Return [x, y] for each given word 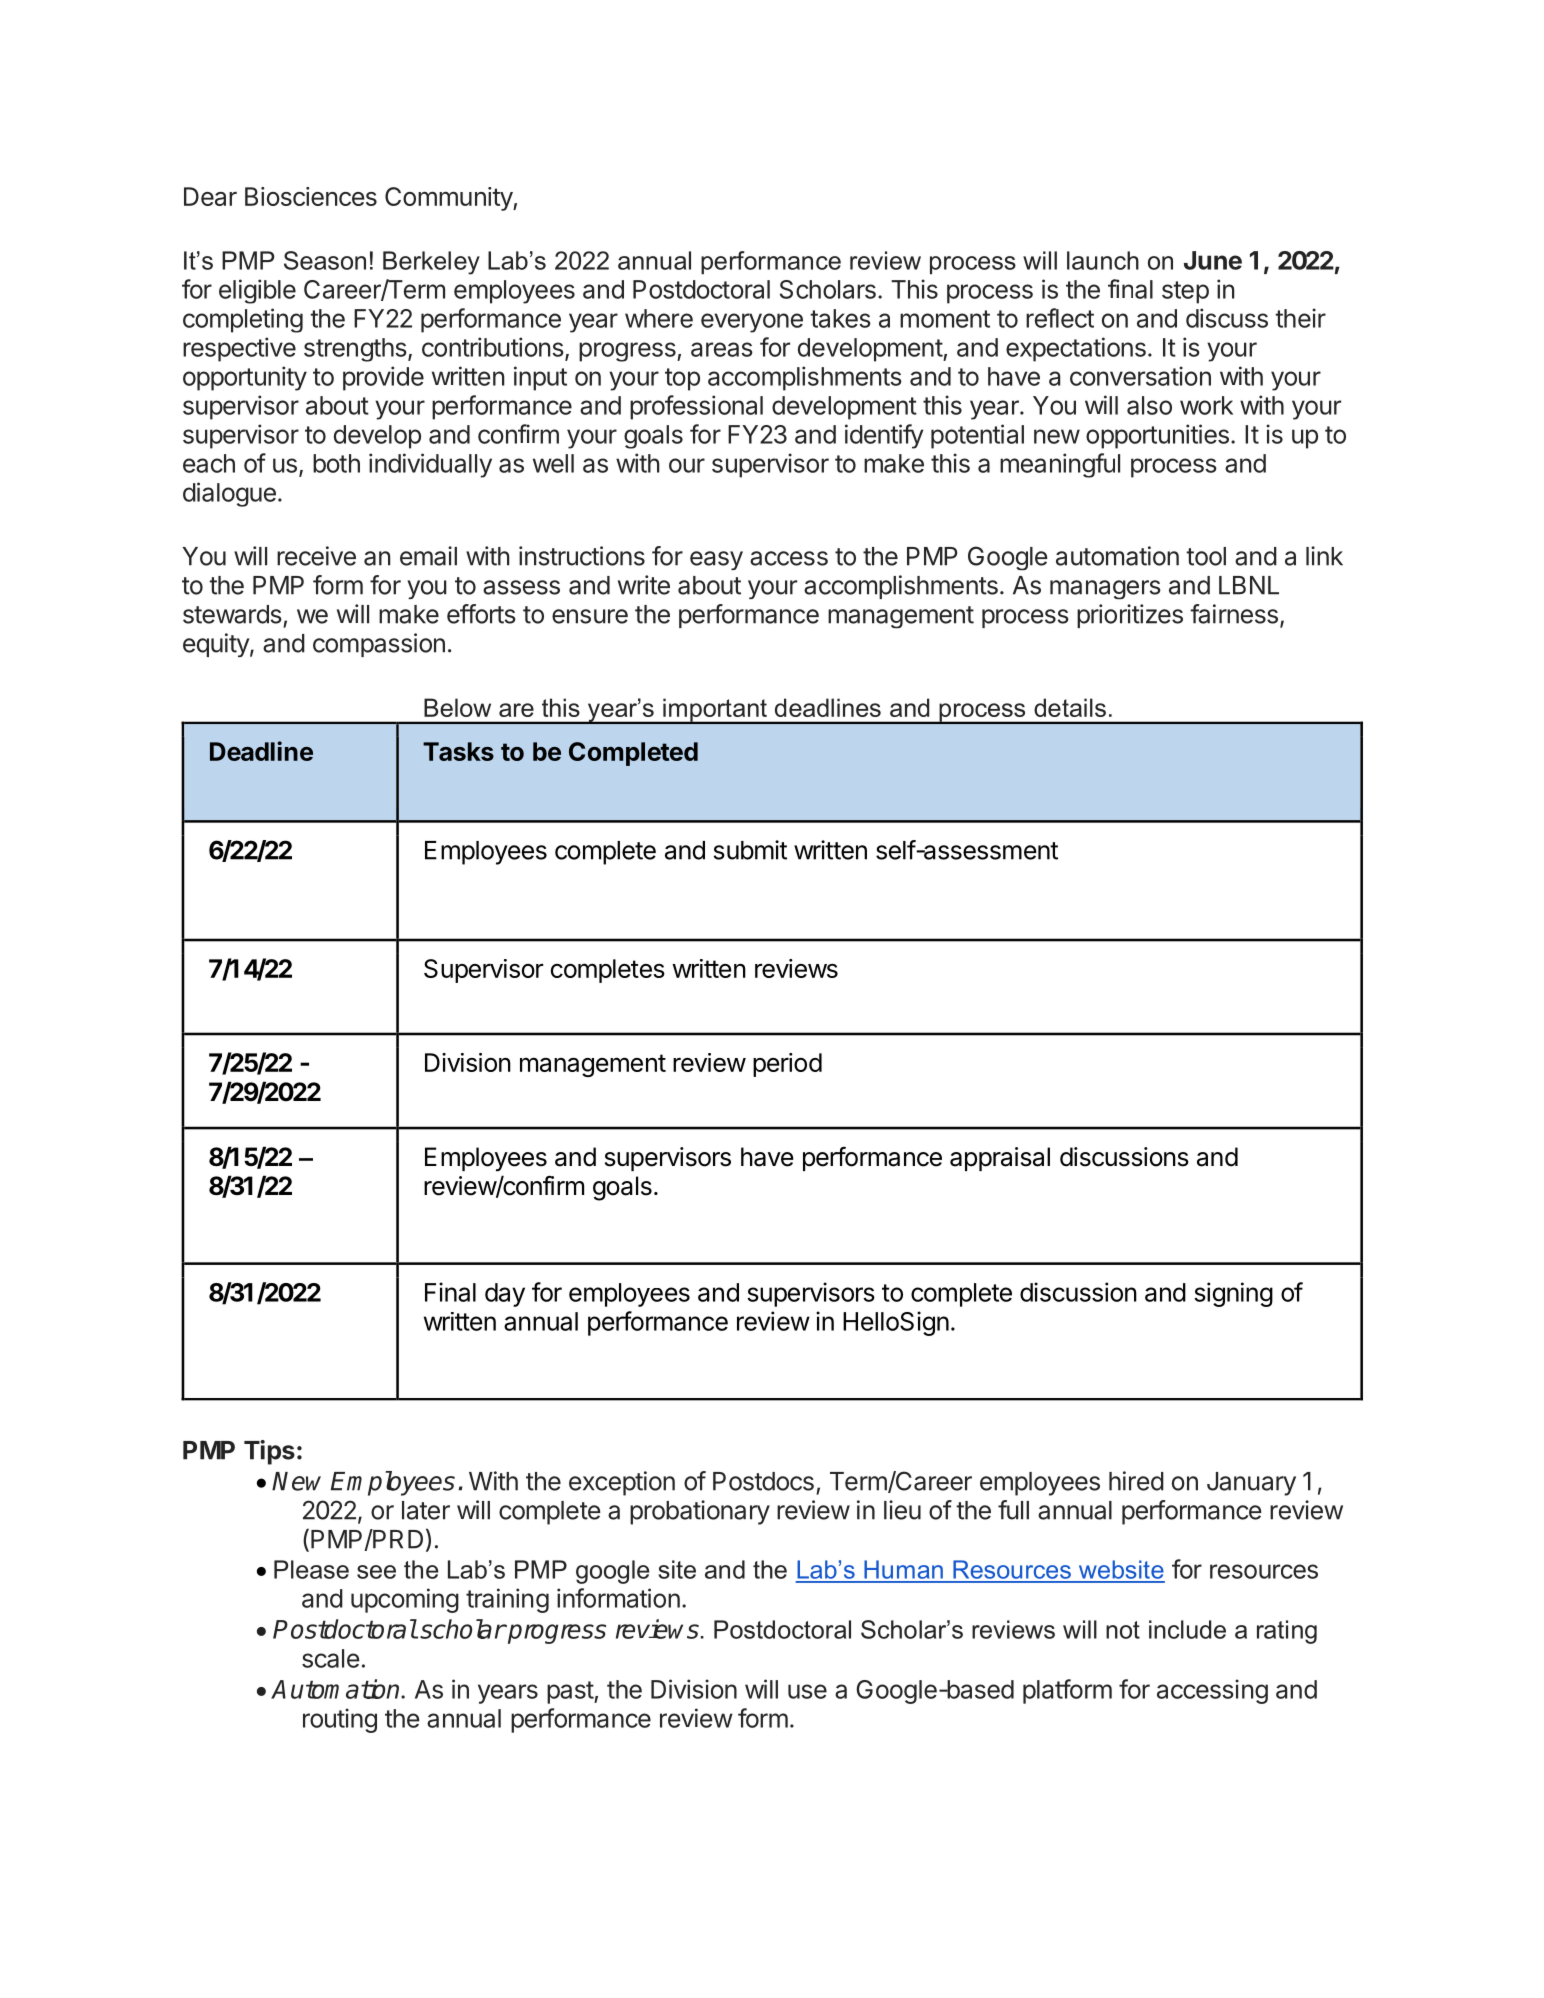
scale [331, 1658]
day [505, 1295]
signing [1233, 1294]
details [1070, 707]
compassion [379, 645]
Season [325, 260]
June [1213, 260]
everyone [752, 323]
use [807, 1691]
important [715, 711]
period [787, 1065]
